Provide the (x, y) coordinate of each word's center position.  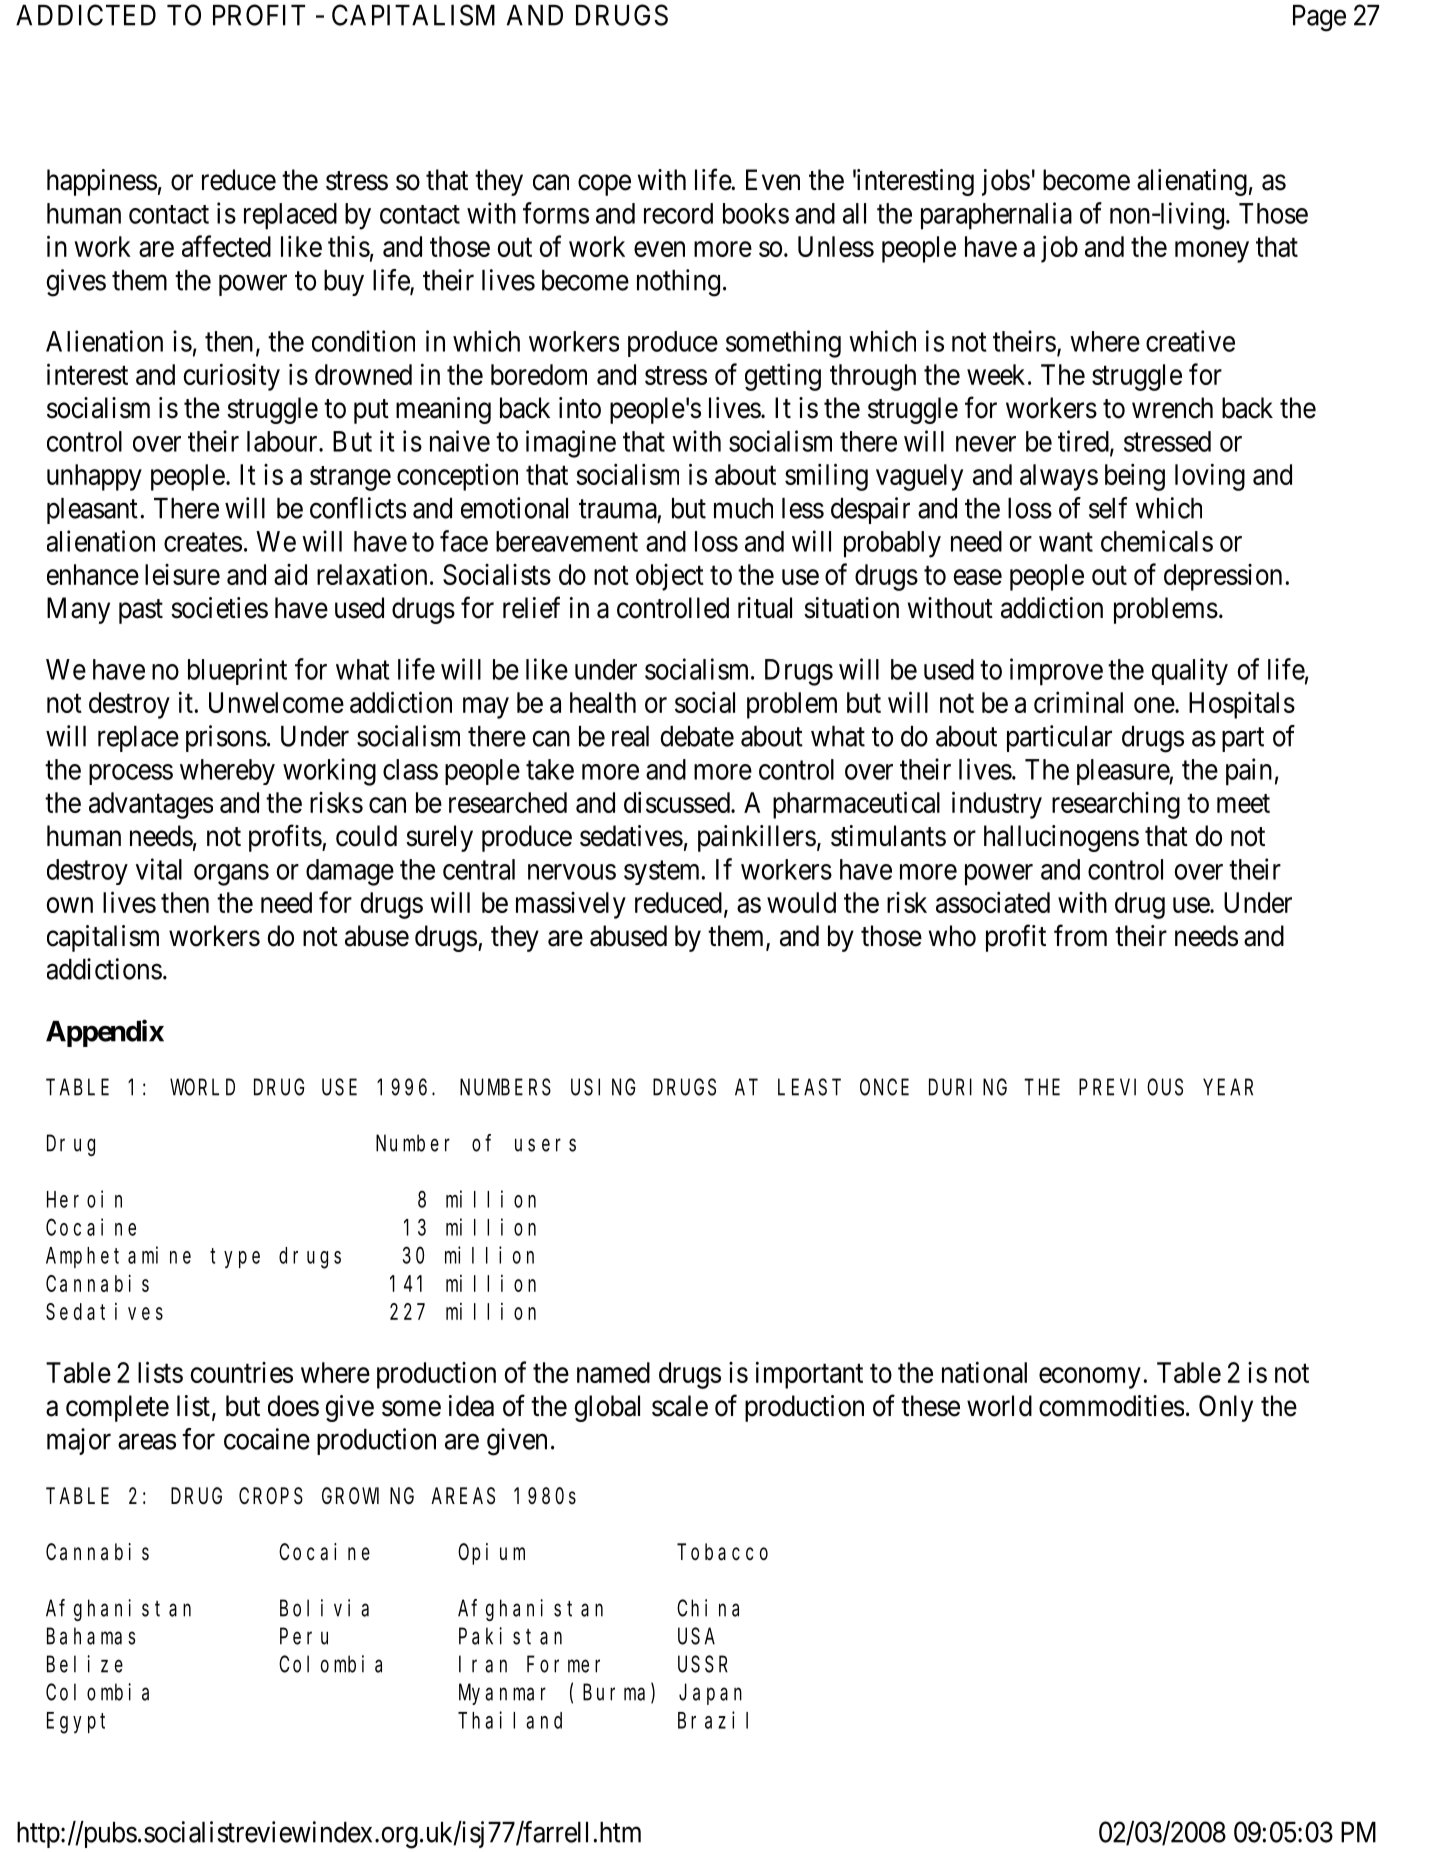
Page (1319, 18)
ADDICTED (86, 15)
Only (1226, 1408)
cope (604, 185)
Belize (85, 1664)
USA (696, 1637)
